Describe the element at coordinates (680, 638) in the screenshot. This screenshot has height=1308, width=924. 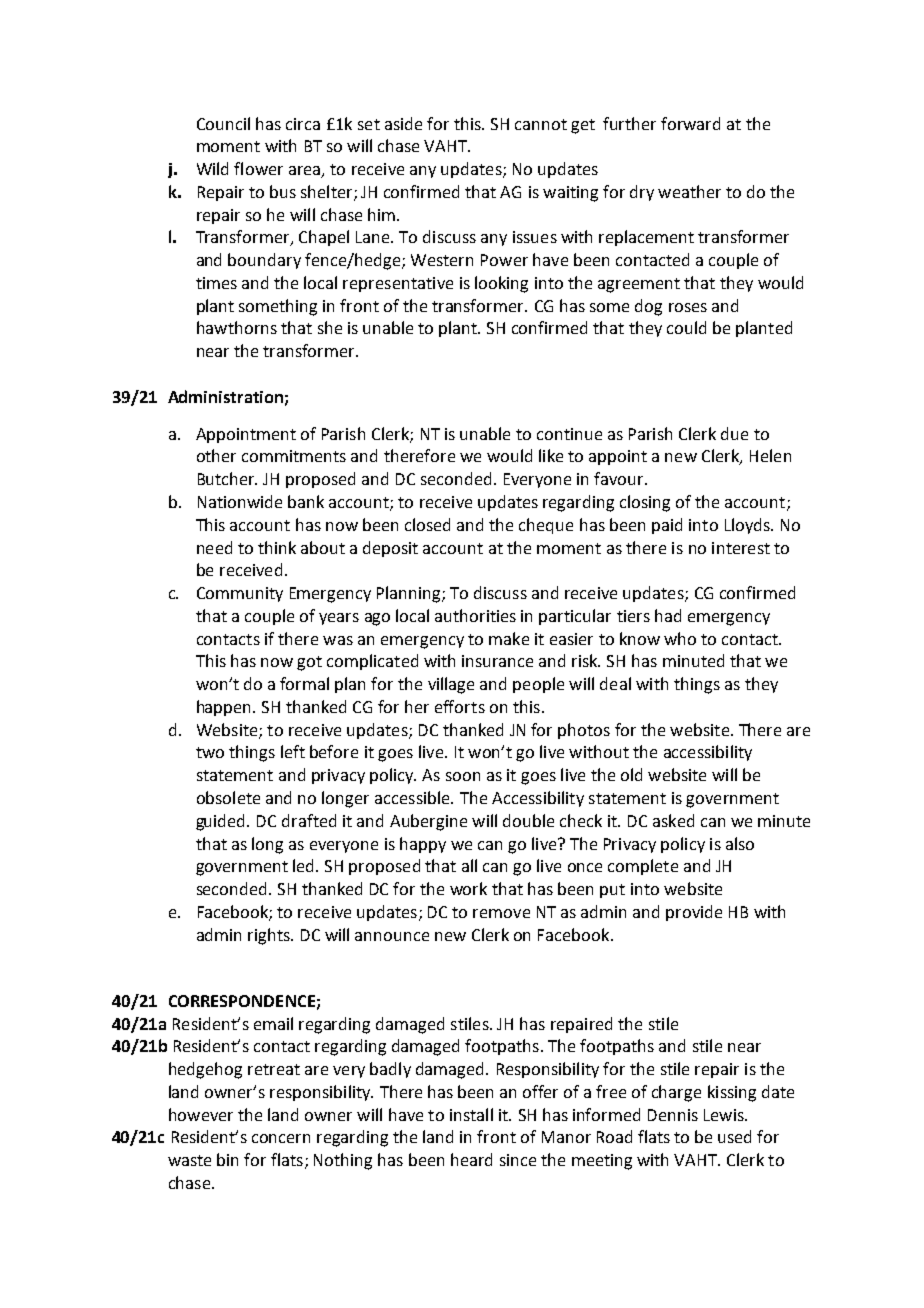
I see `who` at that location.
